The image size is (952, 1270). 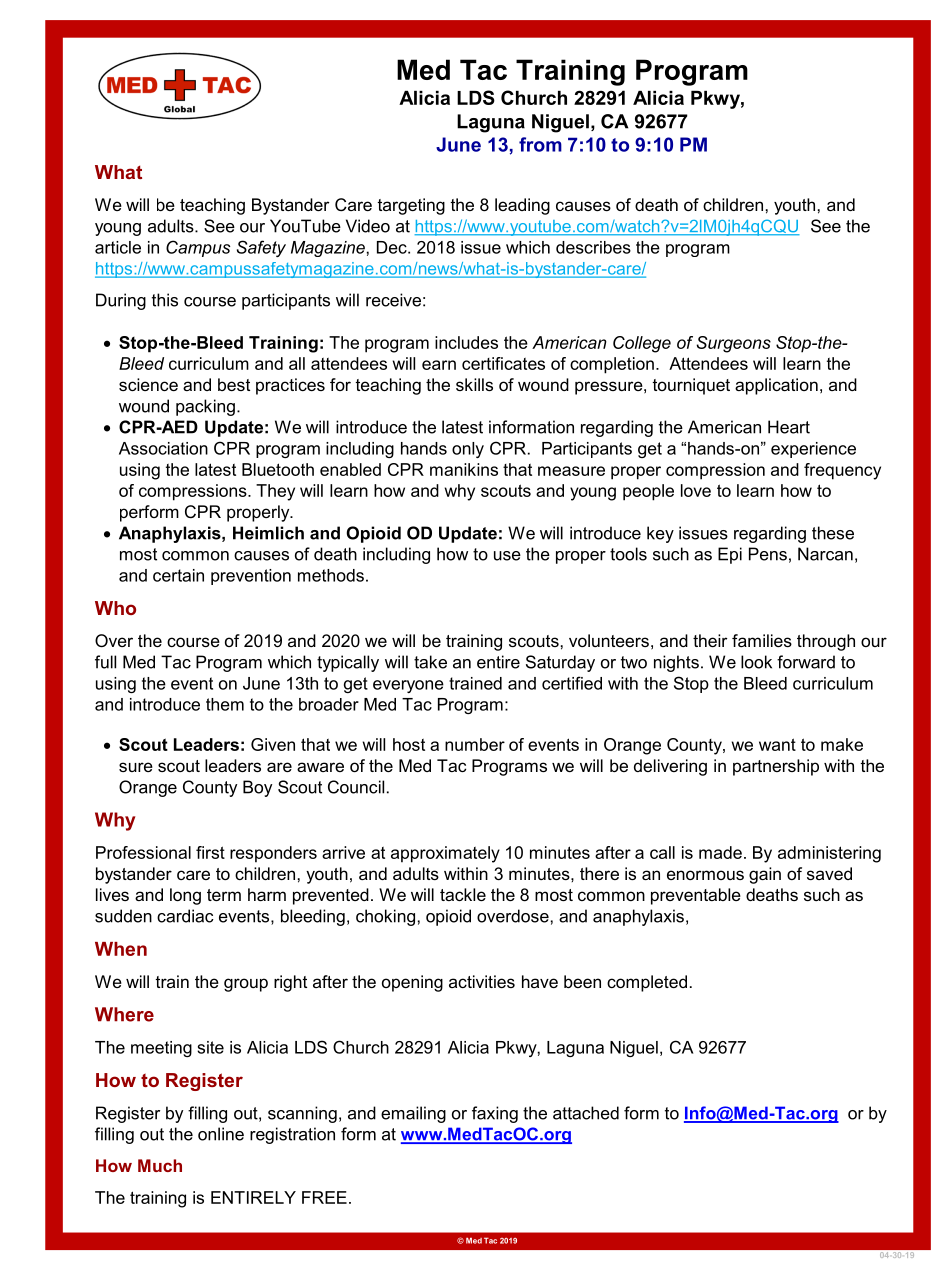 I want to click on gain, so click(x=765, y=875).
